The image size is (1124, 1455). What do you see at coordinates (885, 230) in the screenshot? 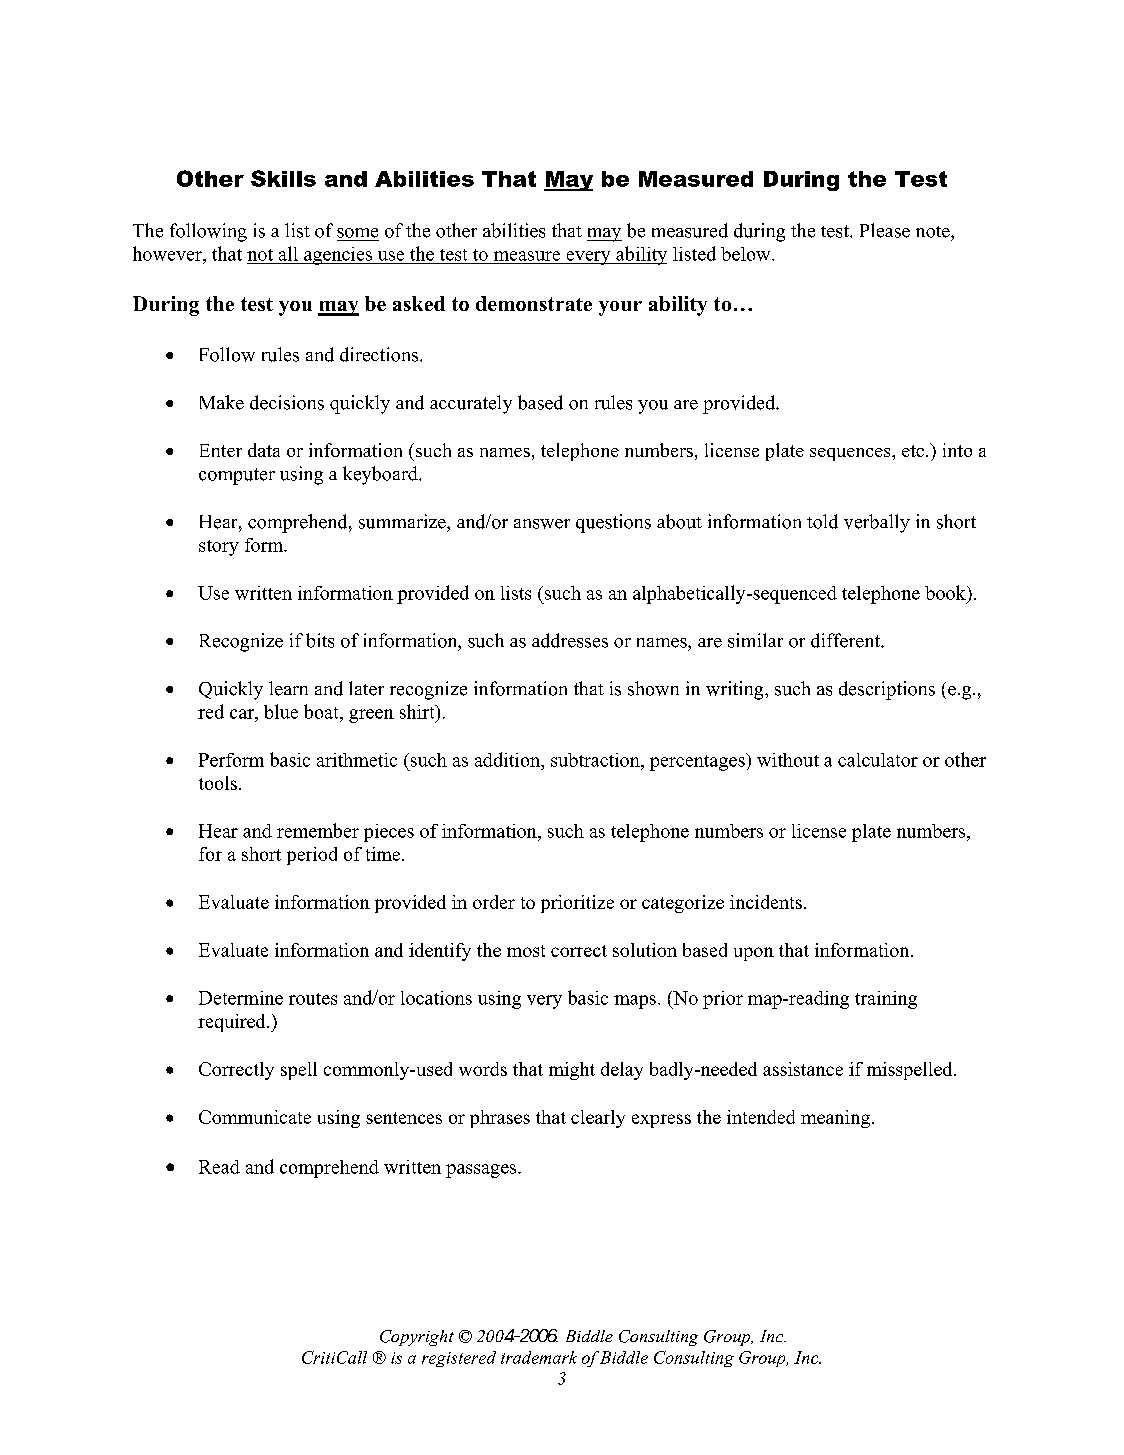
I see `Please` at bounding box center [885, 230].
